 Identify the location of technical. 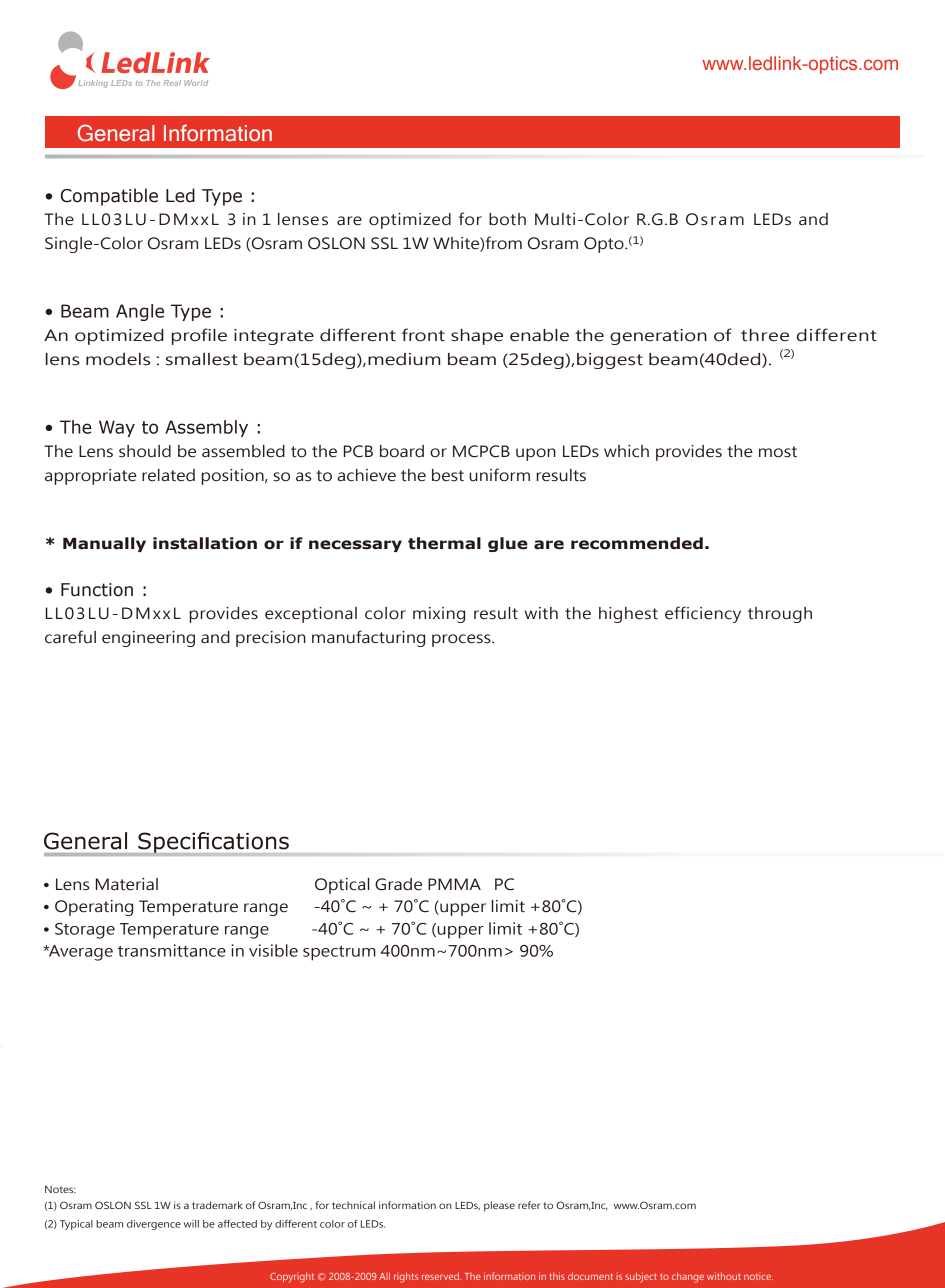
(353, 1205).
